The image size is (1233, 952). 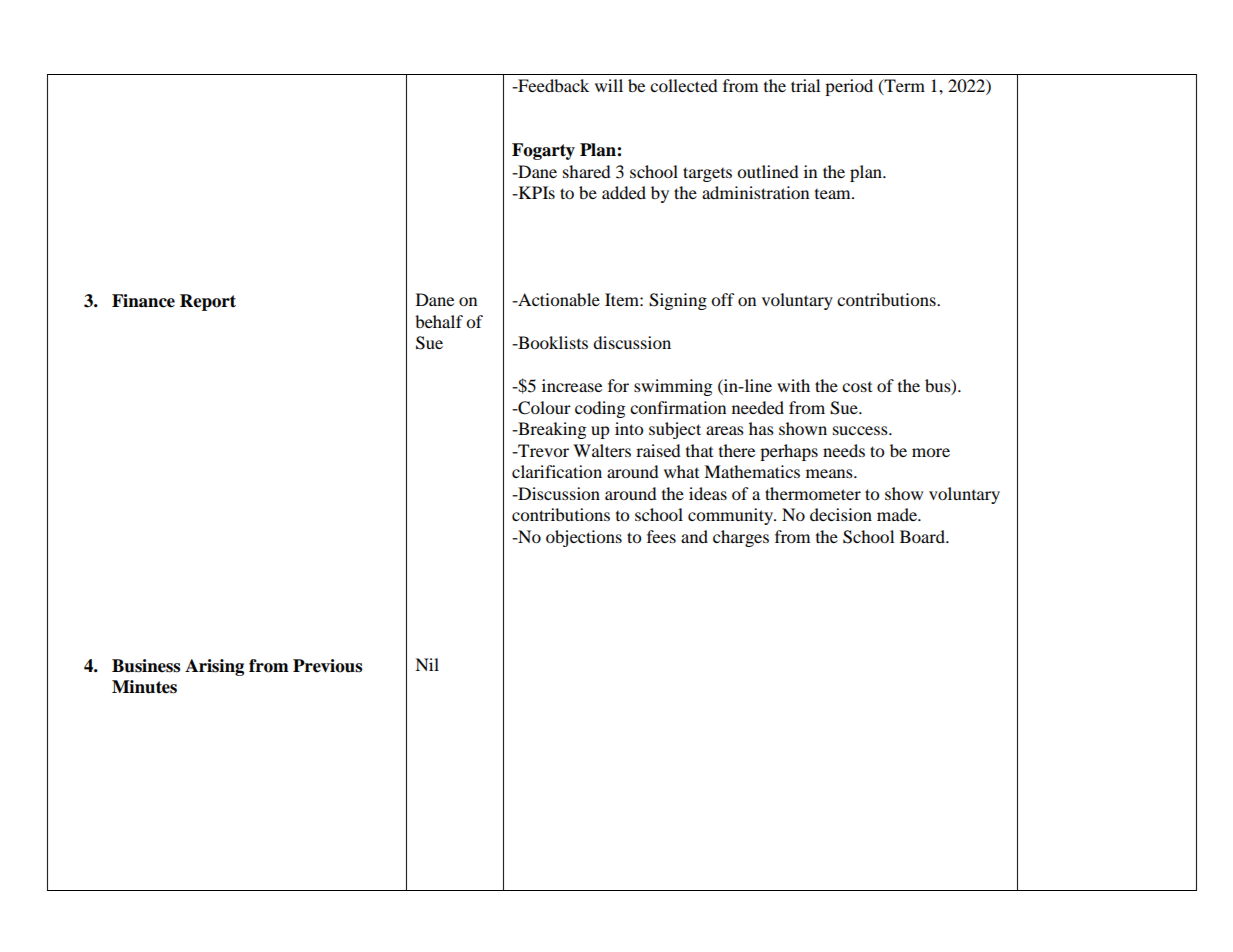 What do you see at coordinates (609, 85) in the page?
I see `will` at bounding box center [609, 85].
